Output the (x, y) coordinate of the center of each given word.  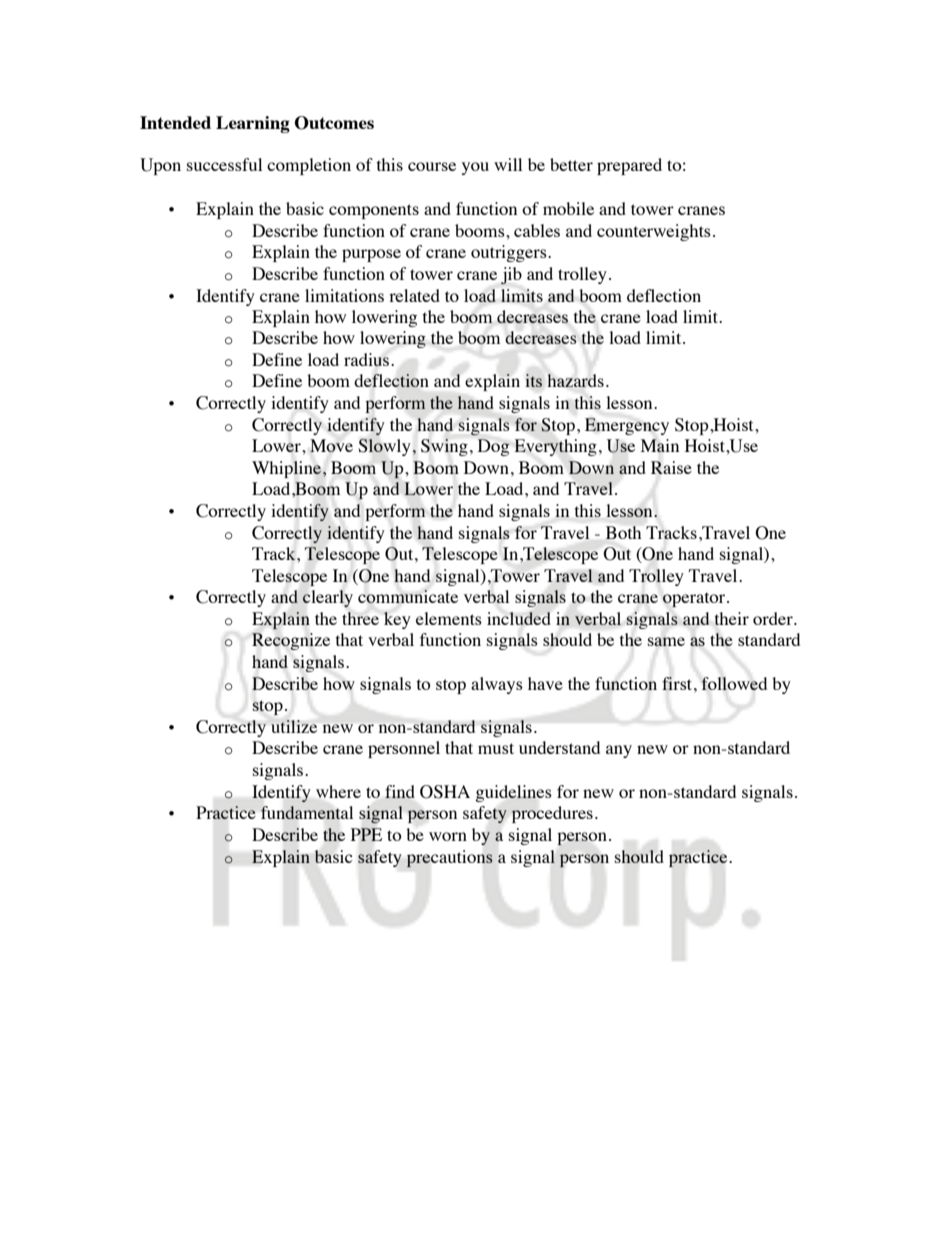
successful (224, 164)
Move (331, 445)
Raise (671, 467)
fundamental (307, 812)
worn (448, 836)
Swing (444, 447)
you (475, 168)
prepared (629, 166)
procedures (552, 814)
